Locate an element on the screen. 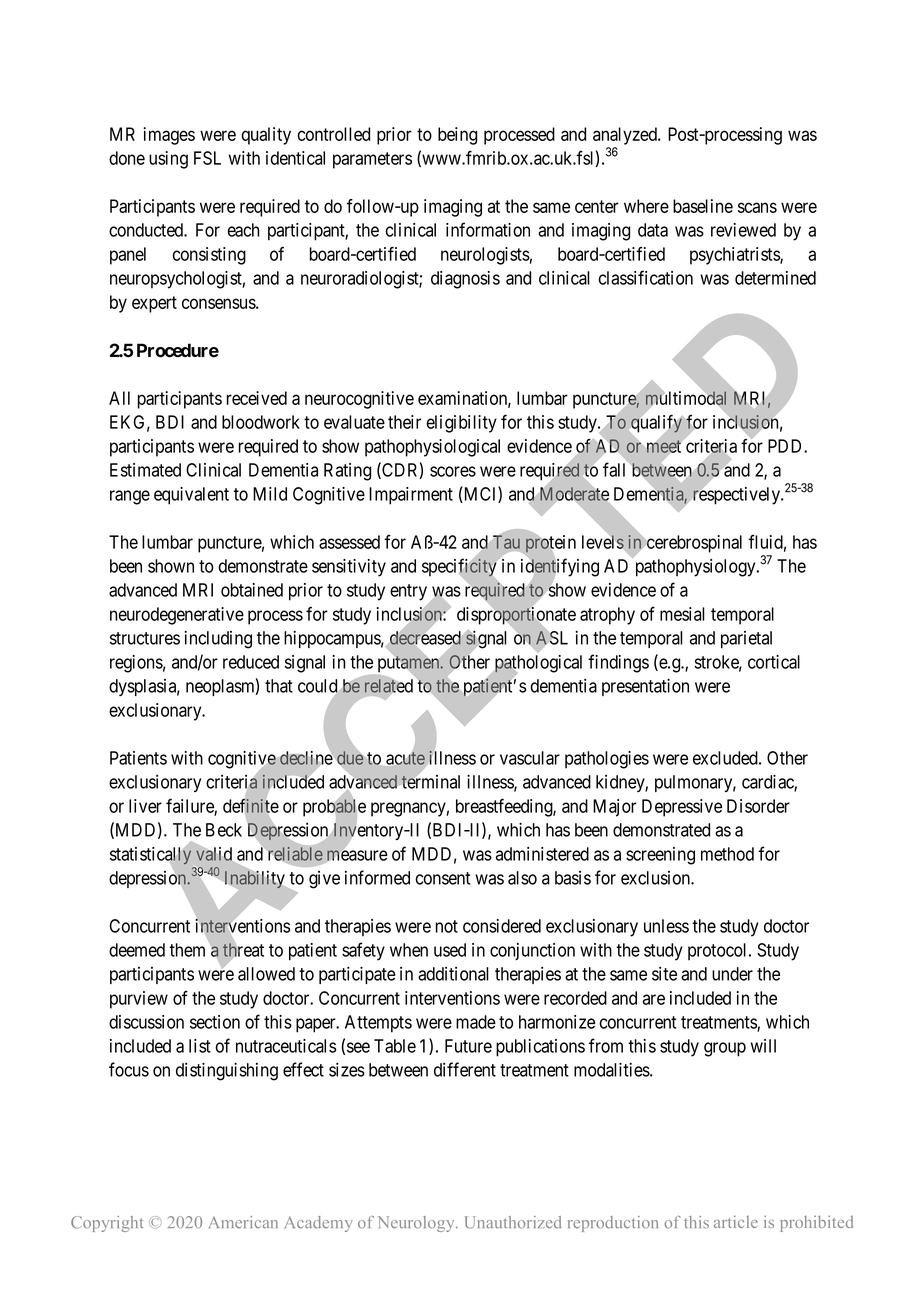 The width and height of the screenshot is (924, 1308). including is located at coordinates (218, 640).
